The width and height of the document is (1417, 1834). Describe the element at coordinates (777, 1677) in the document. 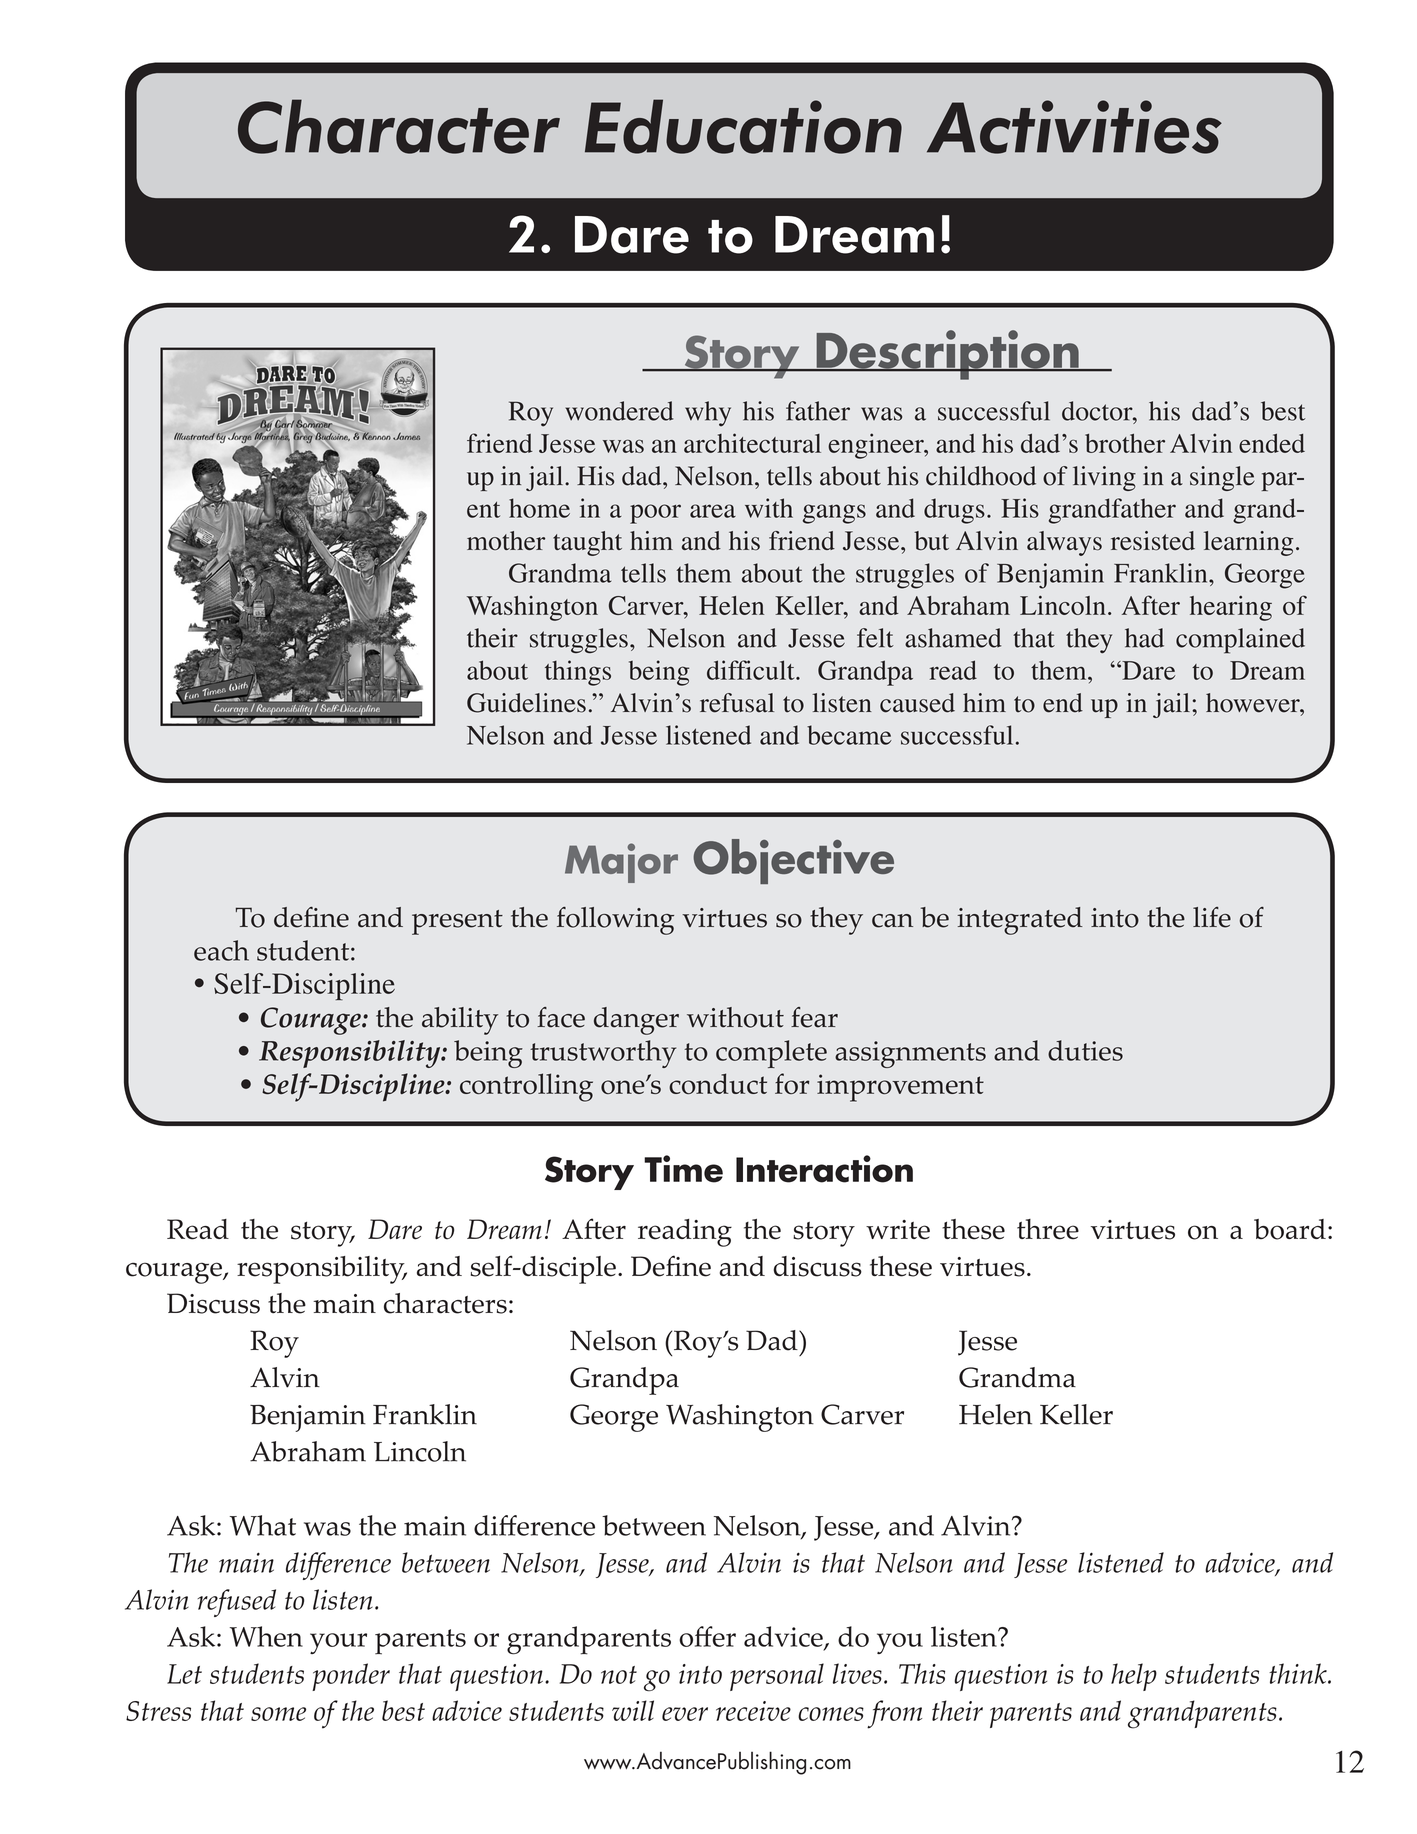

I see `personal` at that location.
